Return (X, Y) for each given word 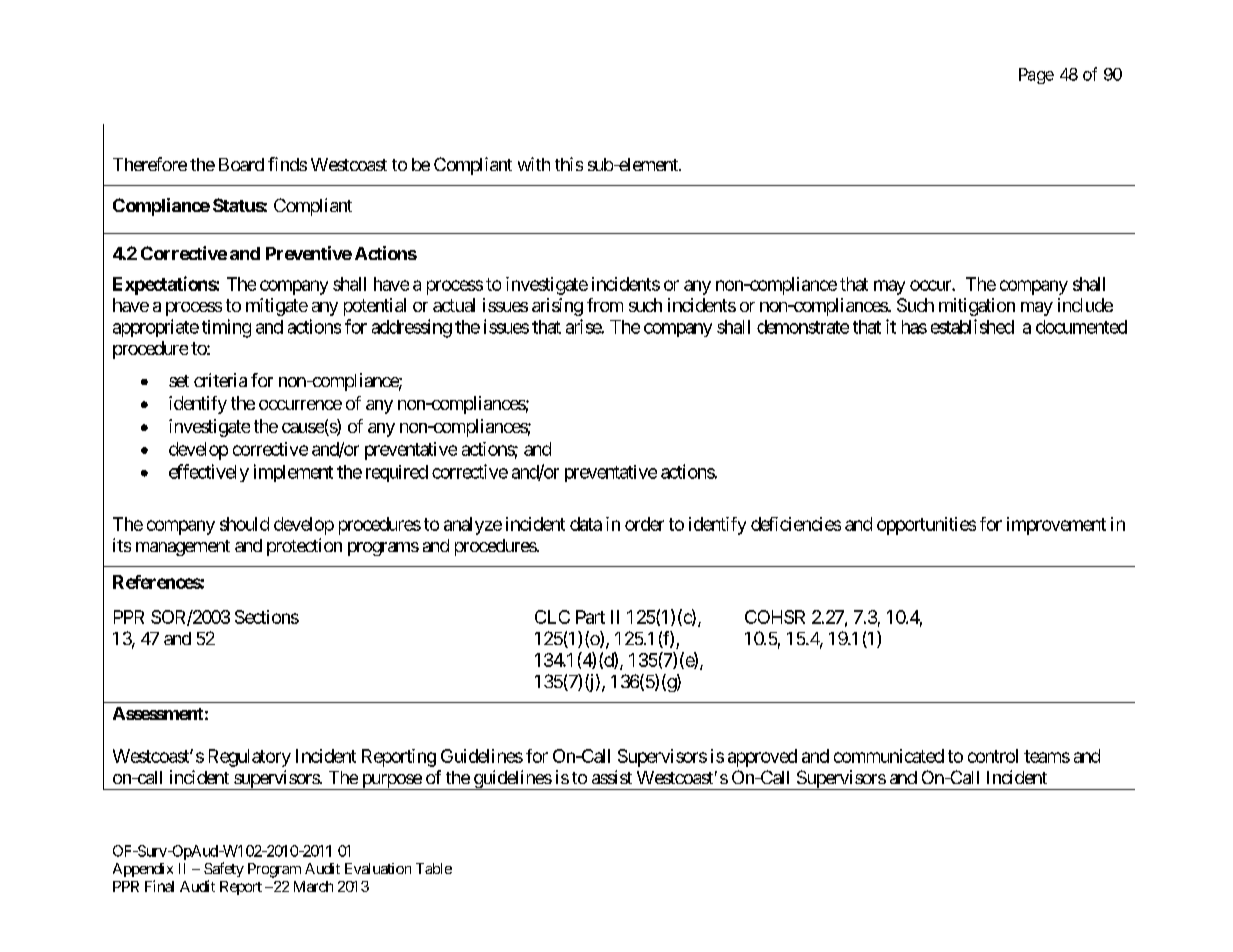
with (534, 164)
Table (434, 868)
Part (590, 617)
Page (1036, 76)
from (605, 305)
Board (241, 164)
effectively (209, 473)
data (586, 524)
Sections (267, 617)
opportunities (926, 526)
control (993, 756)
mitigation (977, 307)
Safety (224, 869)
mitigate (277, 307)
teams (1047, 756)
